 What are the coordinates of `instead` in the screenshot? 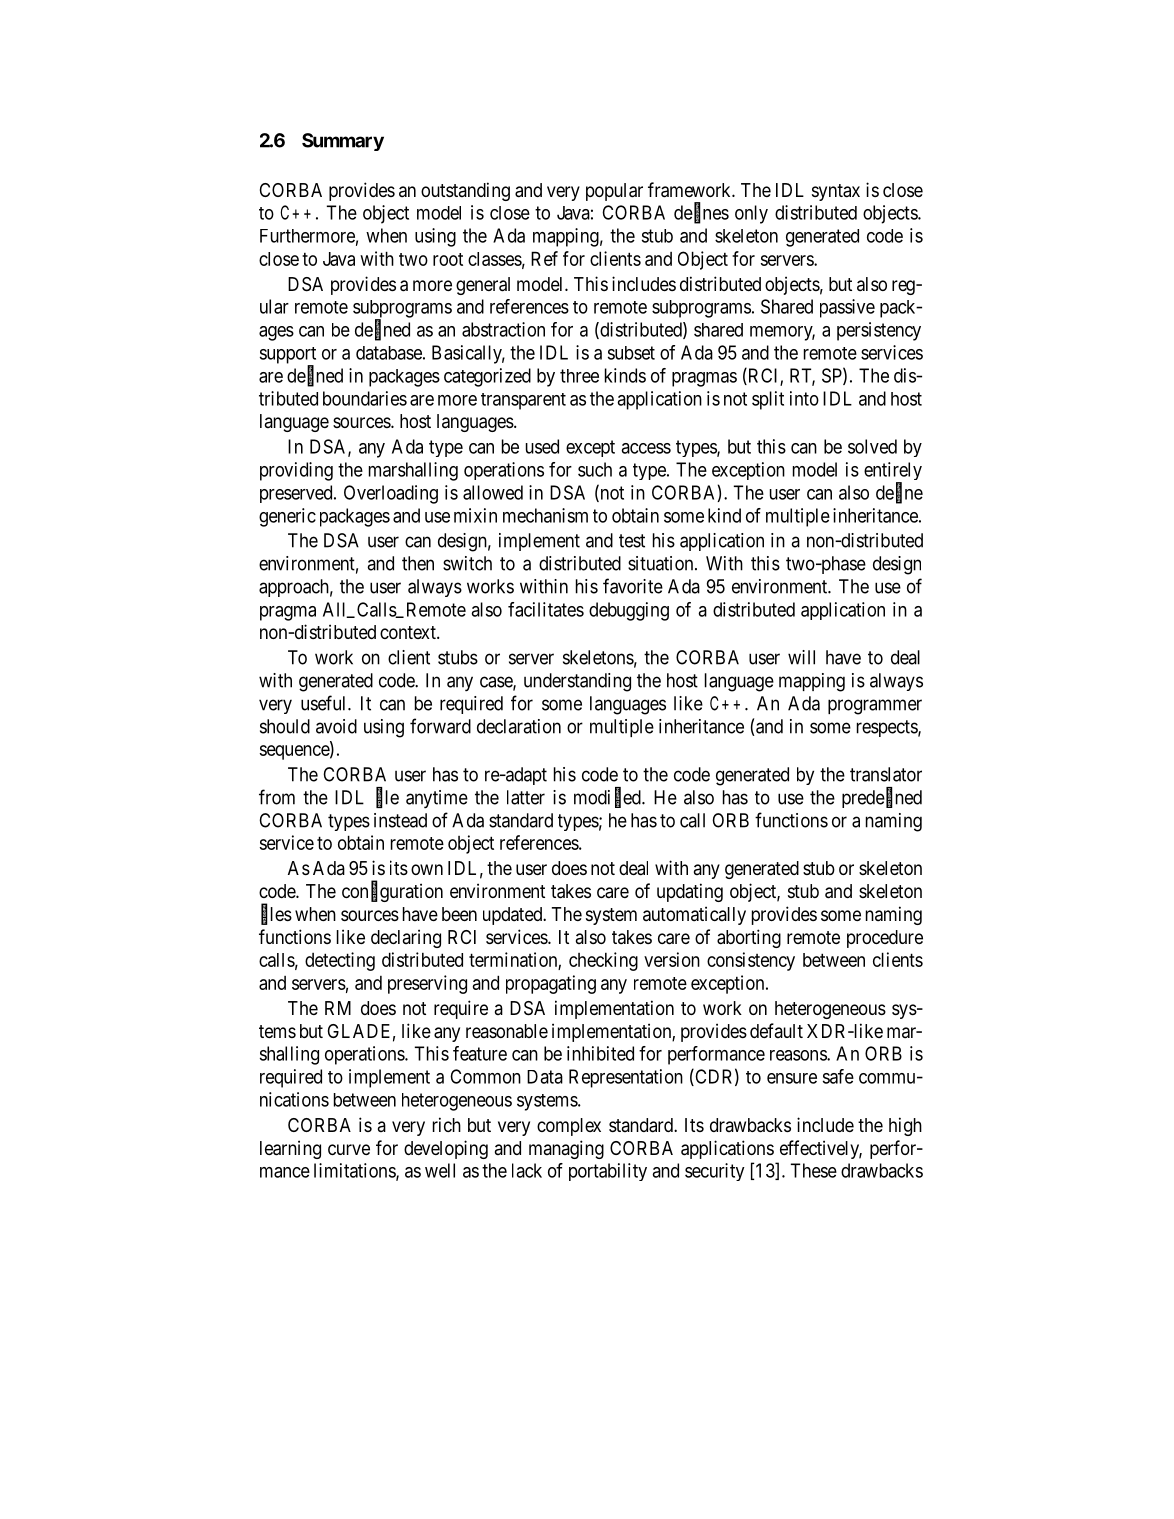 It's located at (400, 820).
